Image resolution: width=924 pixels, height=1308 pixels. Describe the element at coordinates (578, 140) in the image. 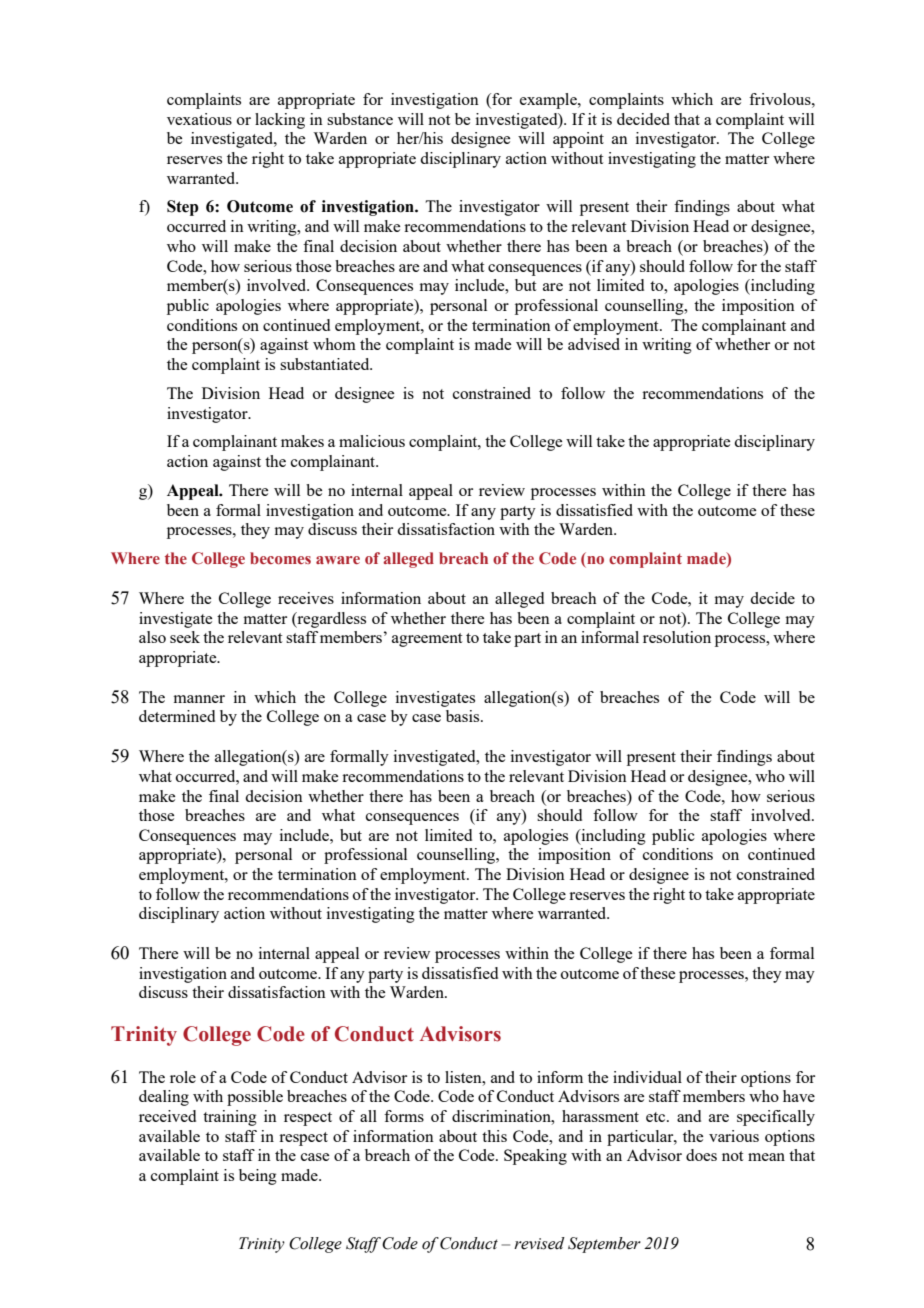

I see `appoint` at that location.
